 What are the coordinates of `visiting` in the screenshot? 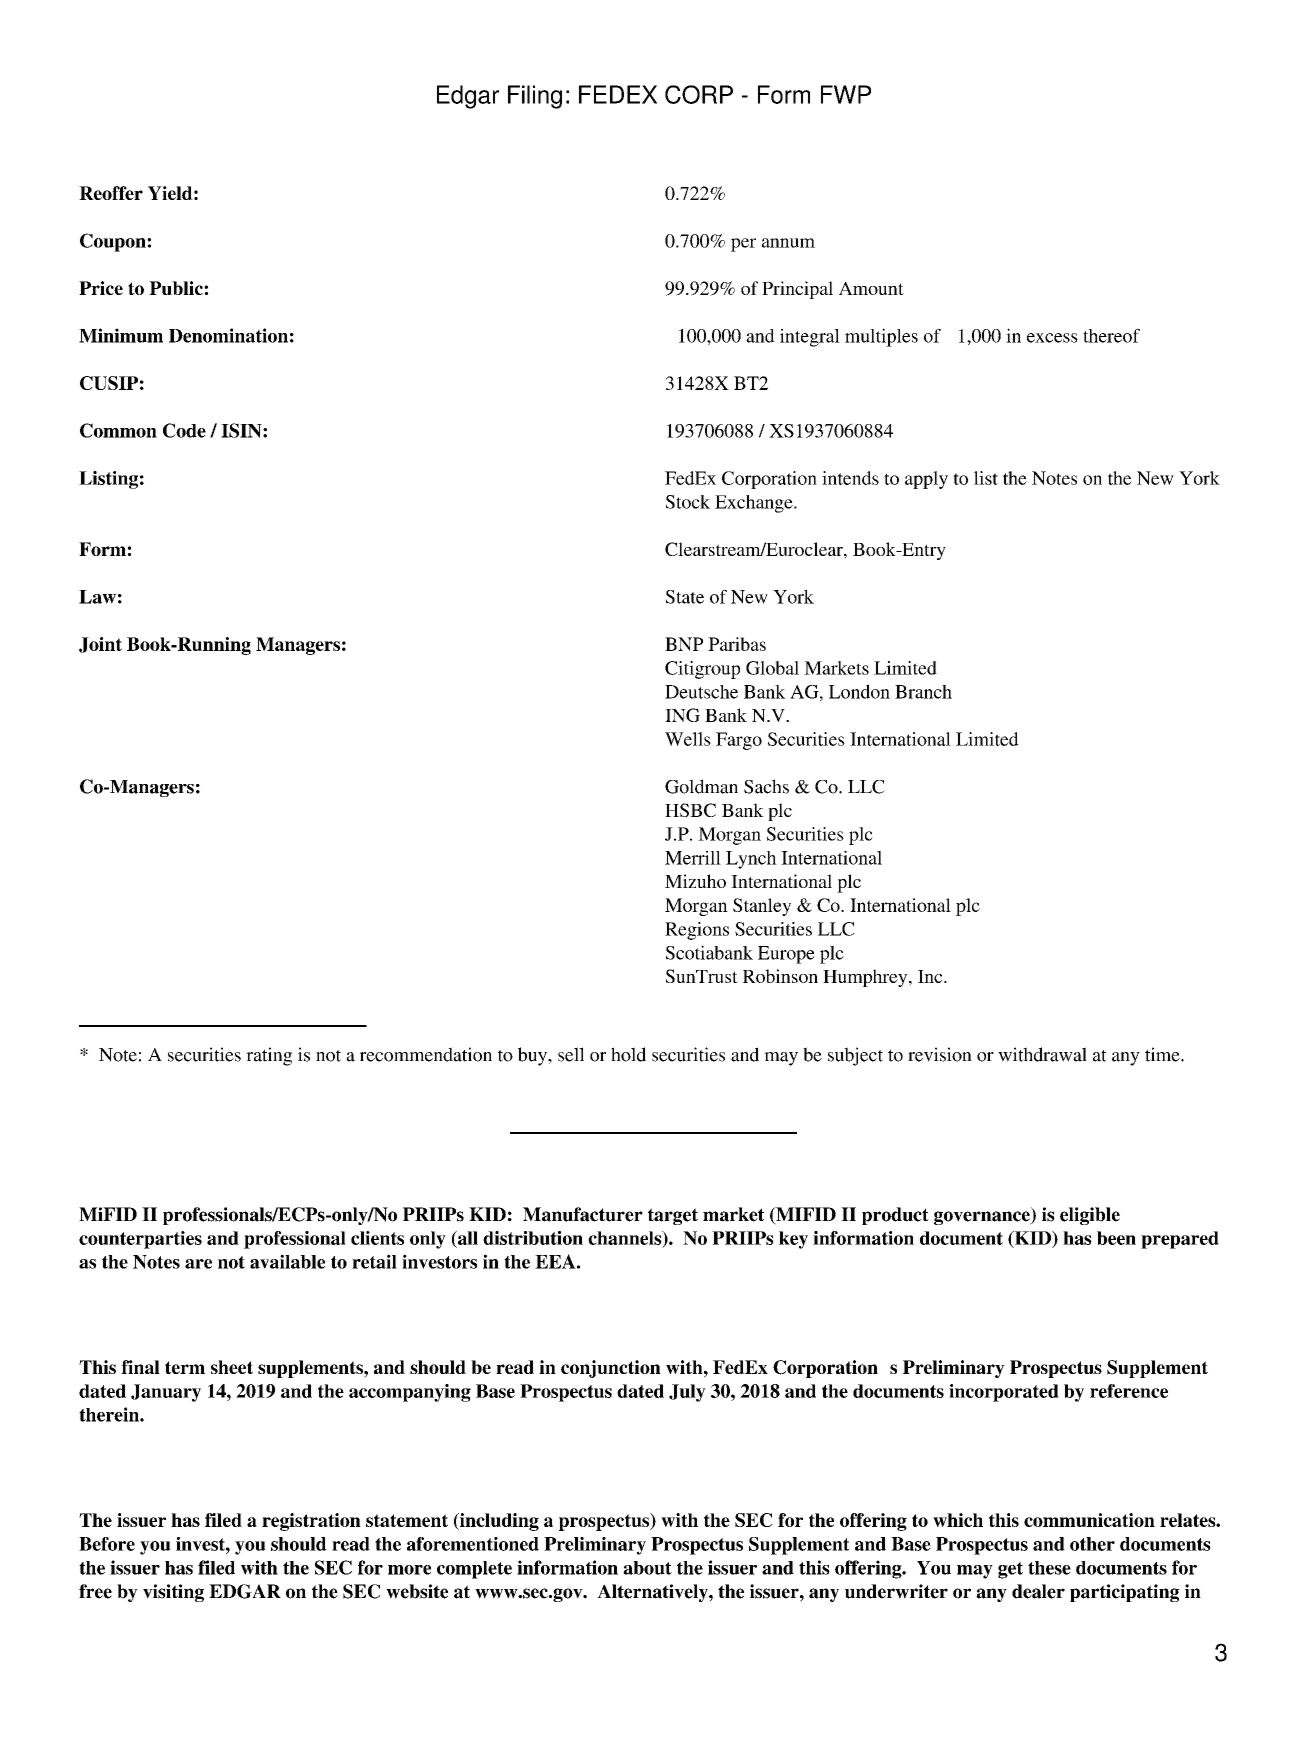 It's located at (173, 1593).
